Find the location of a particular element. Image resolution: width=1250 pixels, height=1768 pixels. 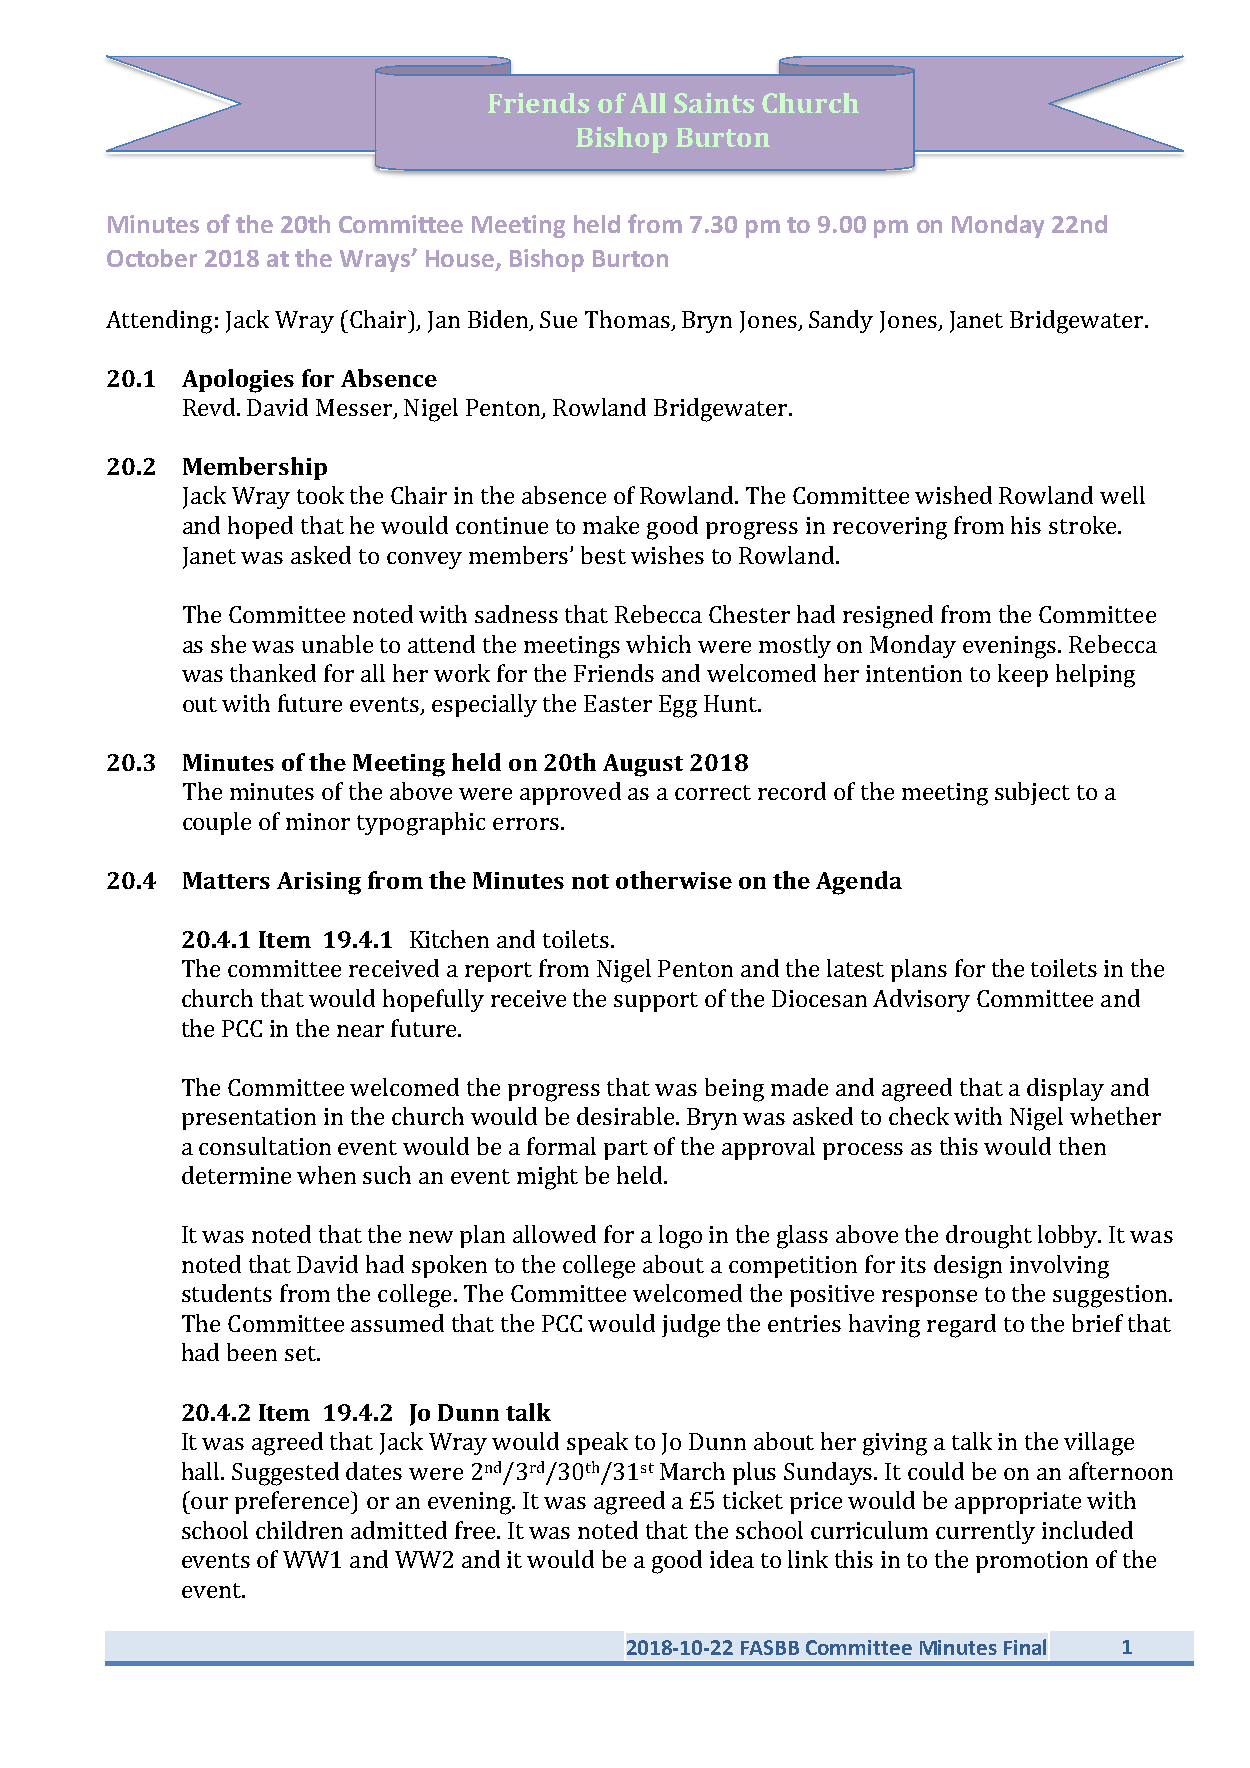

Arising is located at coordinates (319, 883).
